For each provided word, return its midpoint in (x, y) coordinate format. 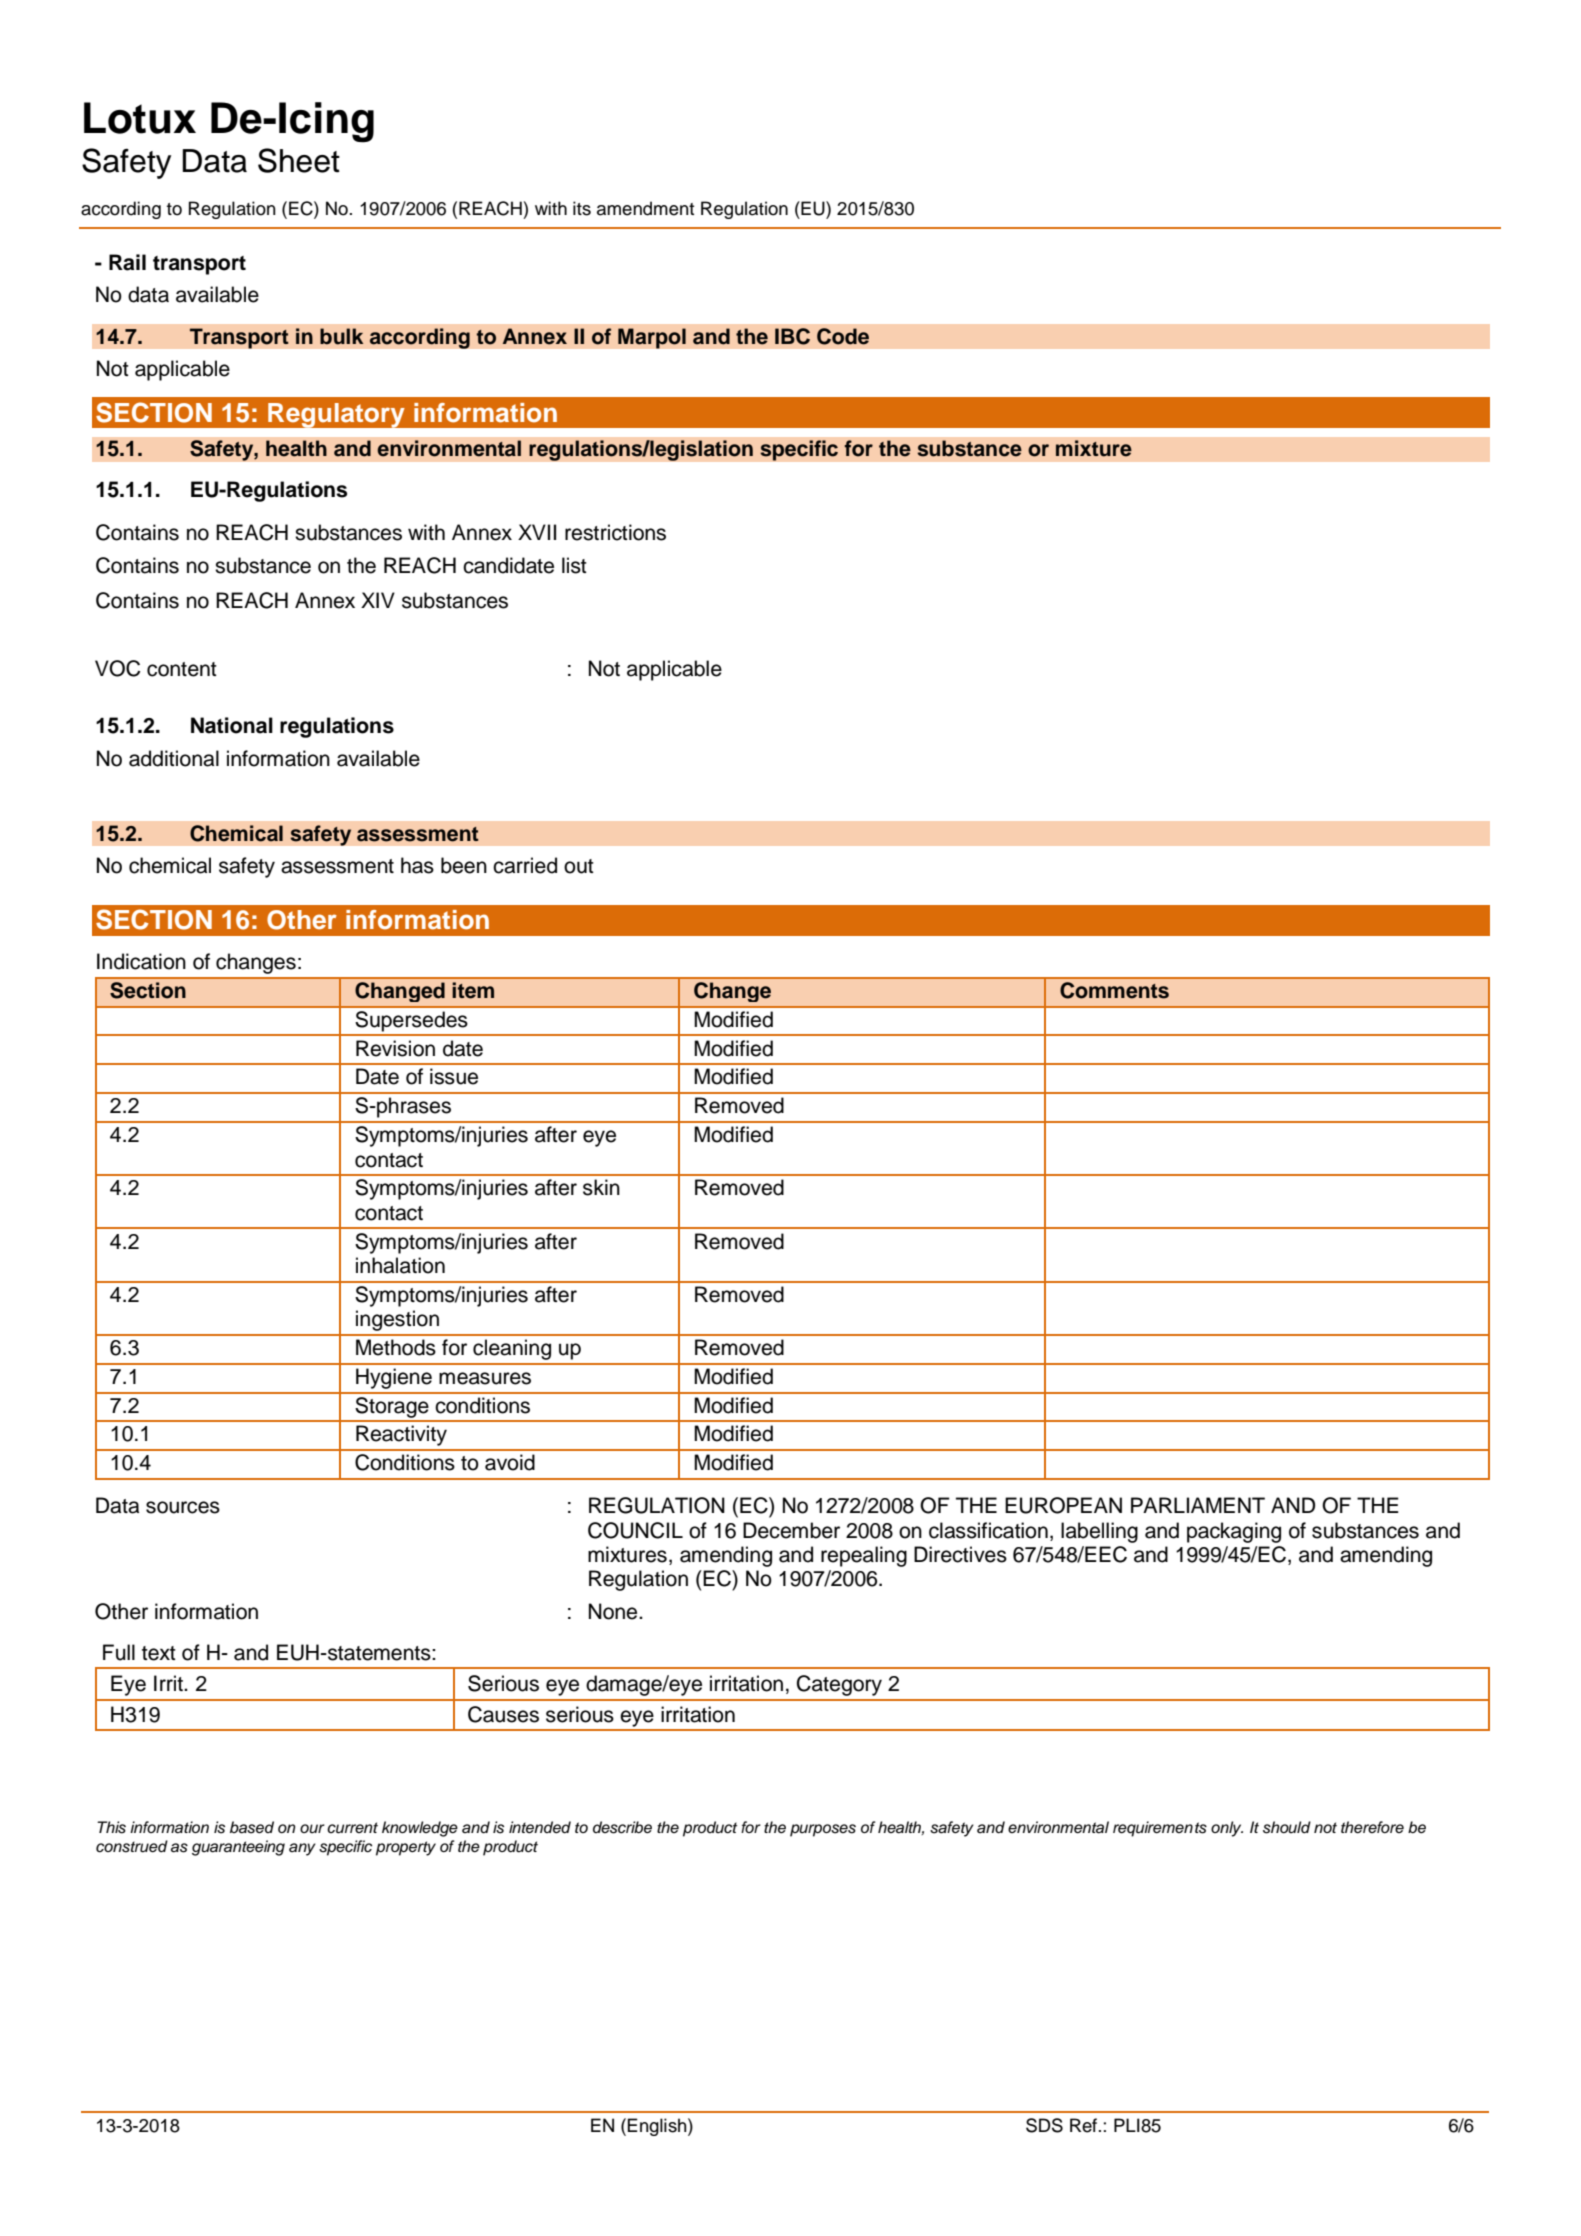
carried (525, 865)
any (302, 1849)
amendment (645, 208)
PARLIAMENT (1198, 1505)
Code (843, 336)
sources (183, 1507)
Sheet (299, 160)
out (579, 866)
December (791, 1530)
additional (174, 758)
